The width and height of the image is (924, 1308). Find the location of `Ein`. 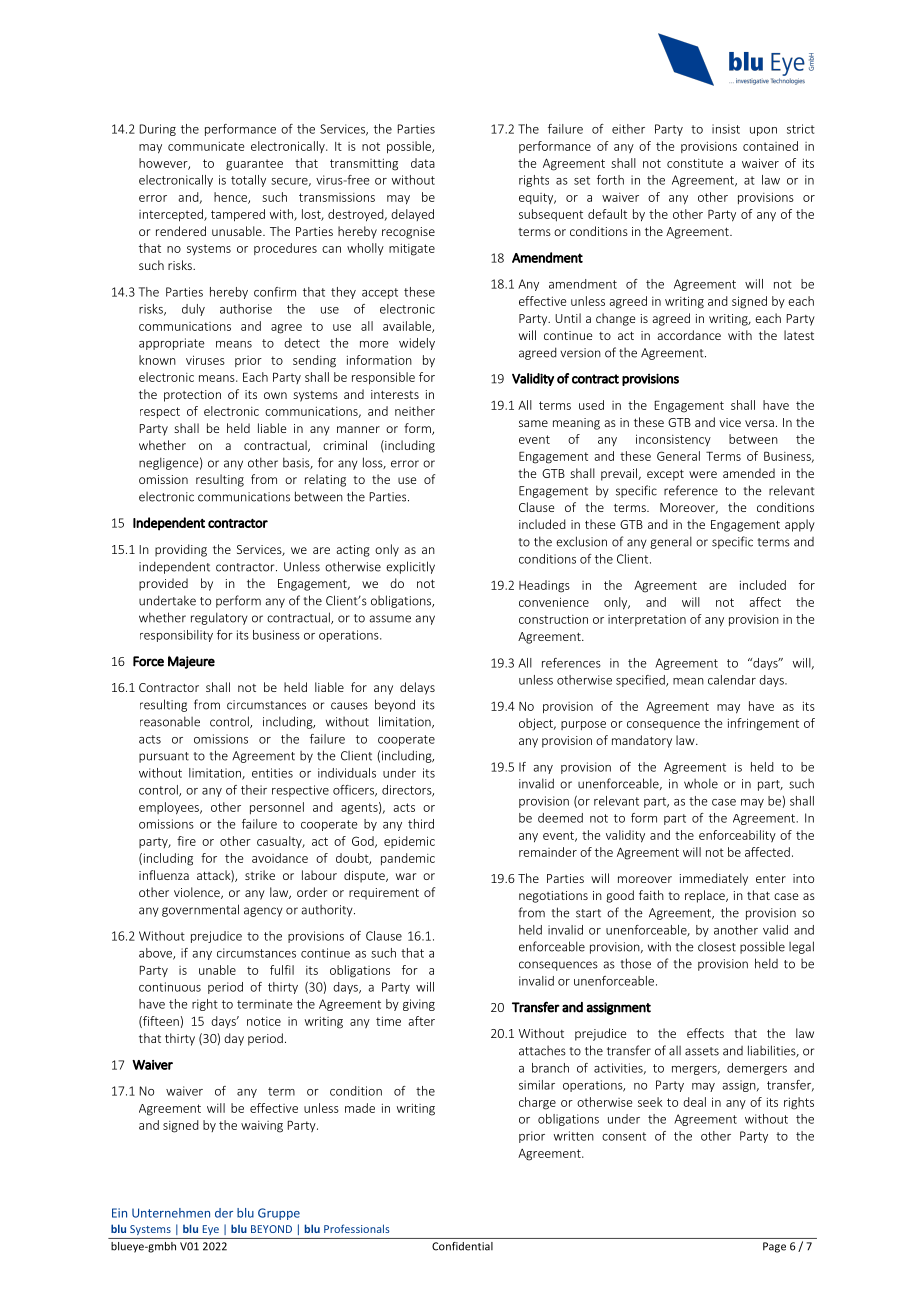

Ein is located at coordinates (119, 1213).
